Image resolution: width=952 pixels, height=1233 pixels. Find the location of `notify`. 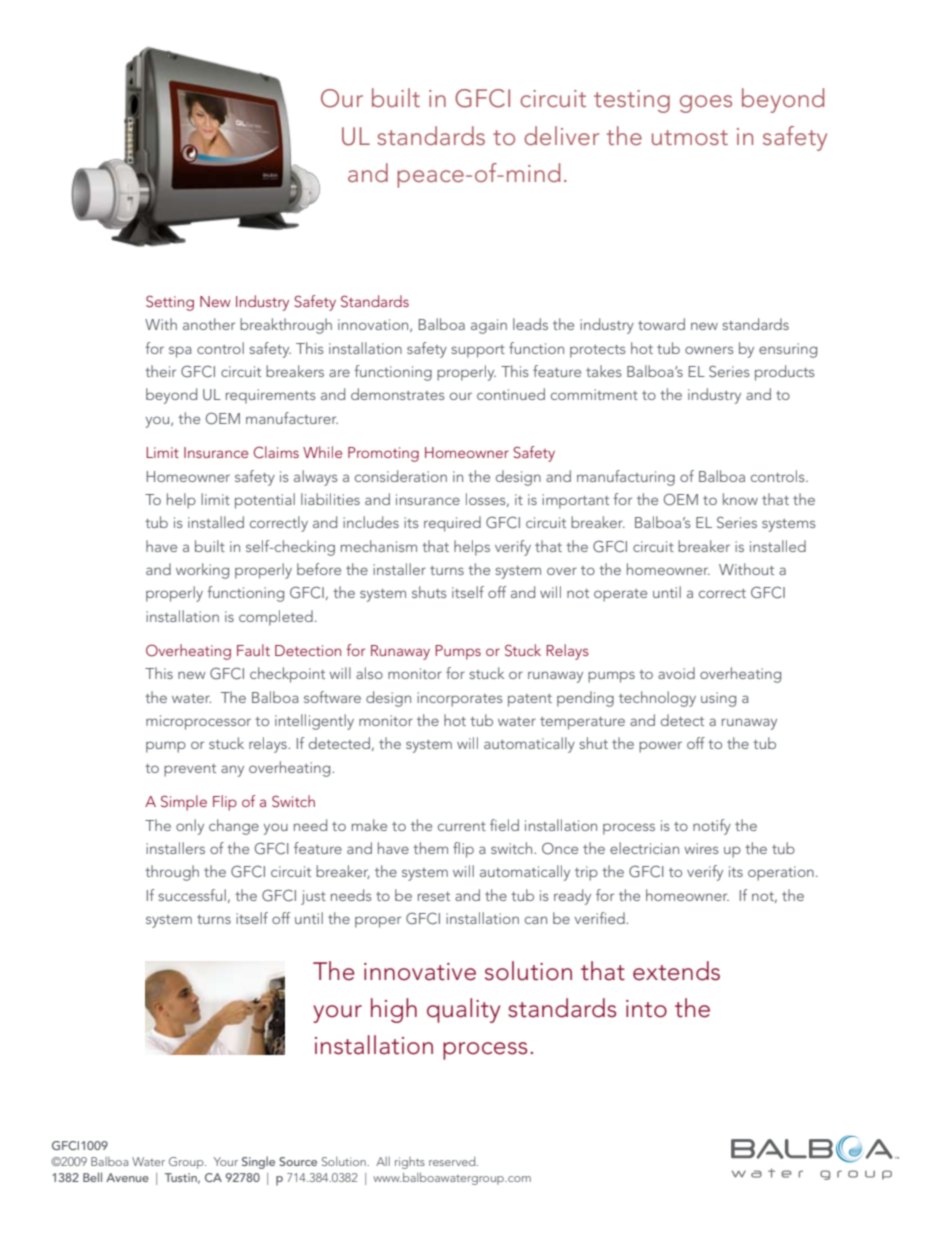

notify is located at coordinates (712, 827).
